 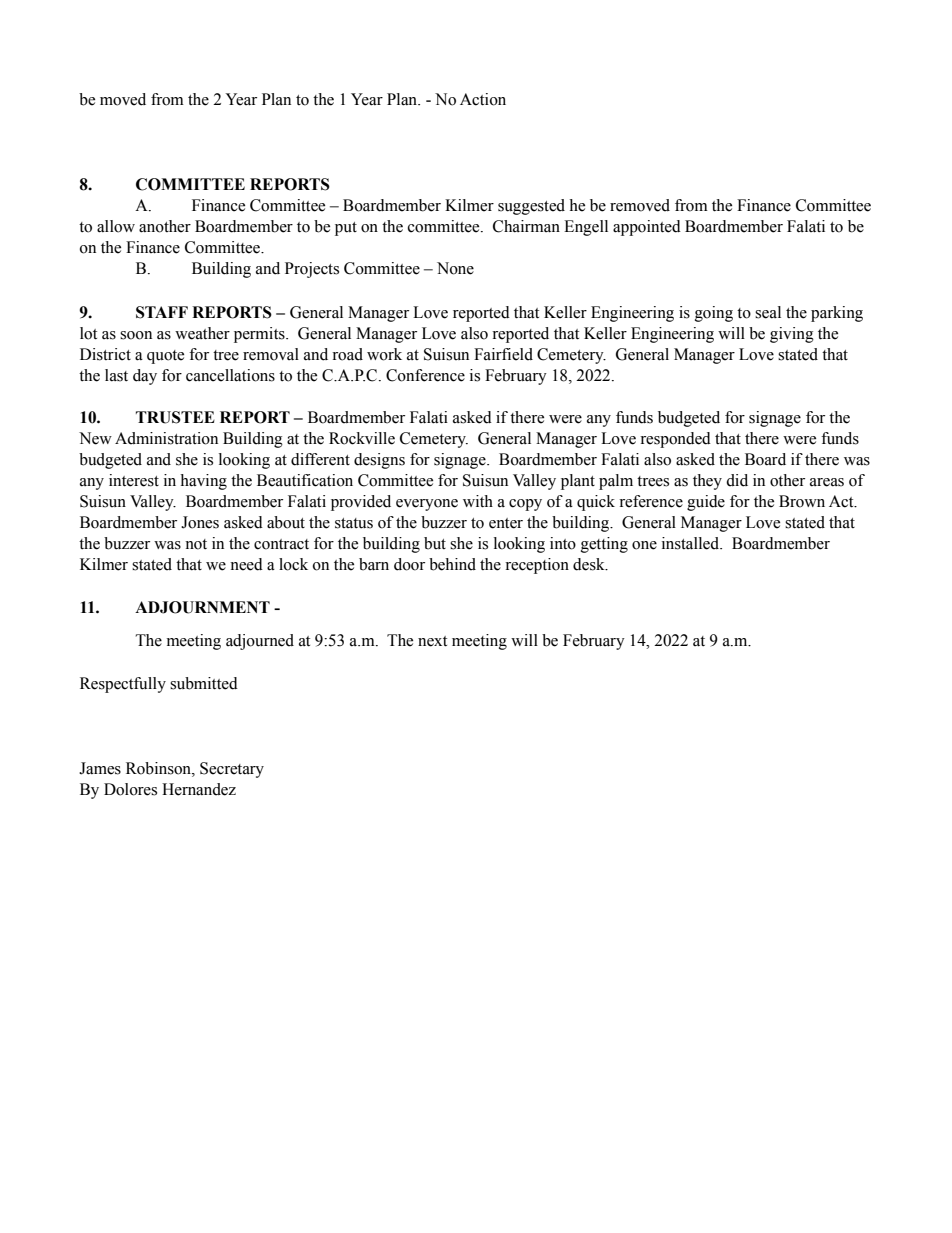 I want to click on Secretary, so click(x=232, y=770).
